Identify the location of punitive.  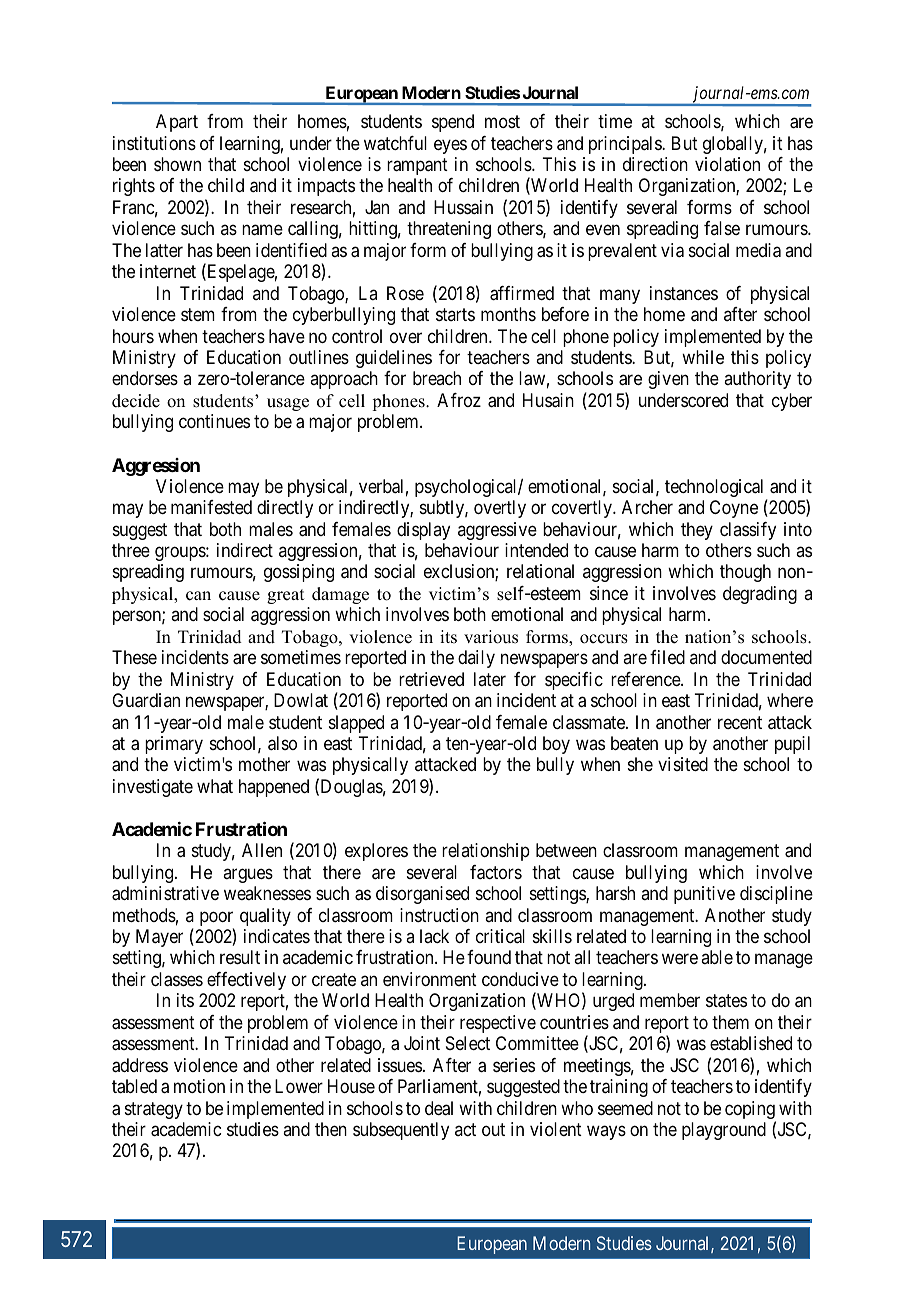
(704, 895).
